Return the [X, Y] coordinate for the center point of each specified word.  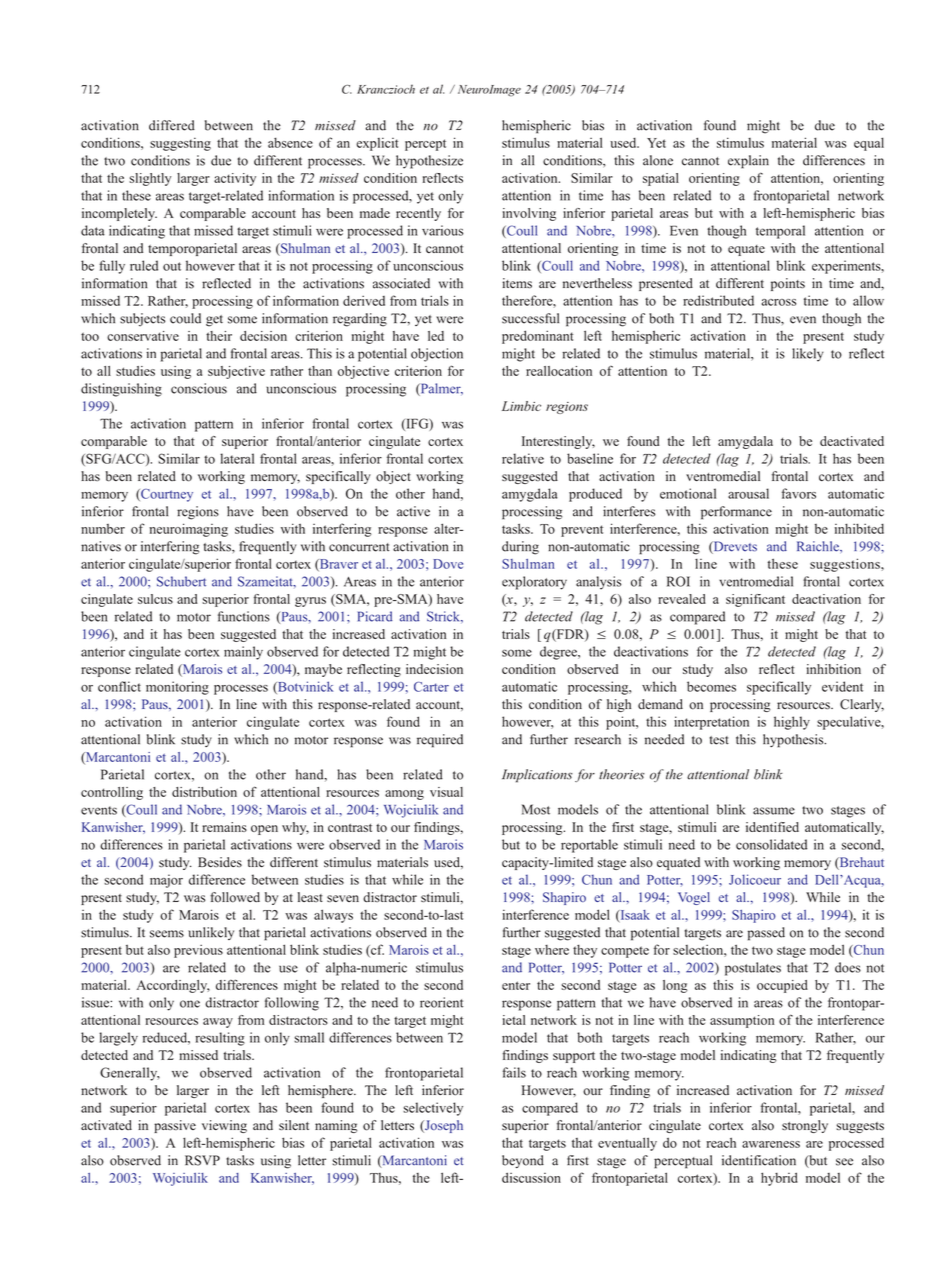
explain [748, 162]
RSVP [202, 1160]
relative [523, 458]
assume [774, 811]
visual [446, 792]
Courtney [166, 495]
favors [799, 493]
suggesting [180, 144]
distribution [204, 792]
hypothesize [429, 162]
